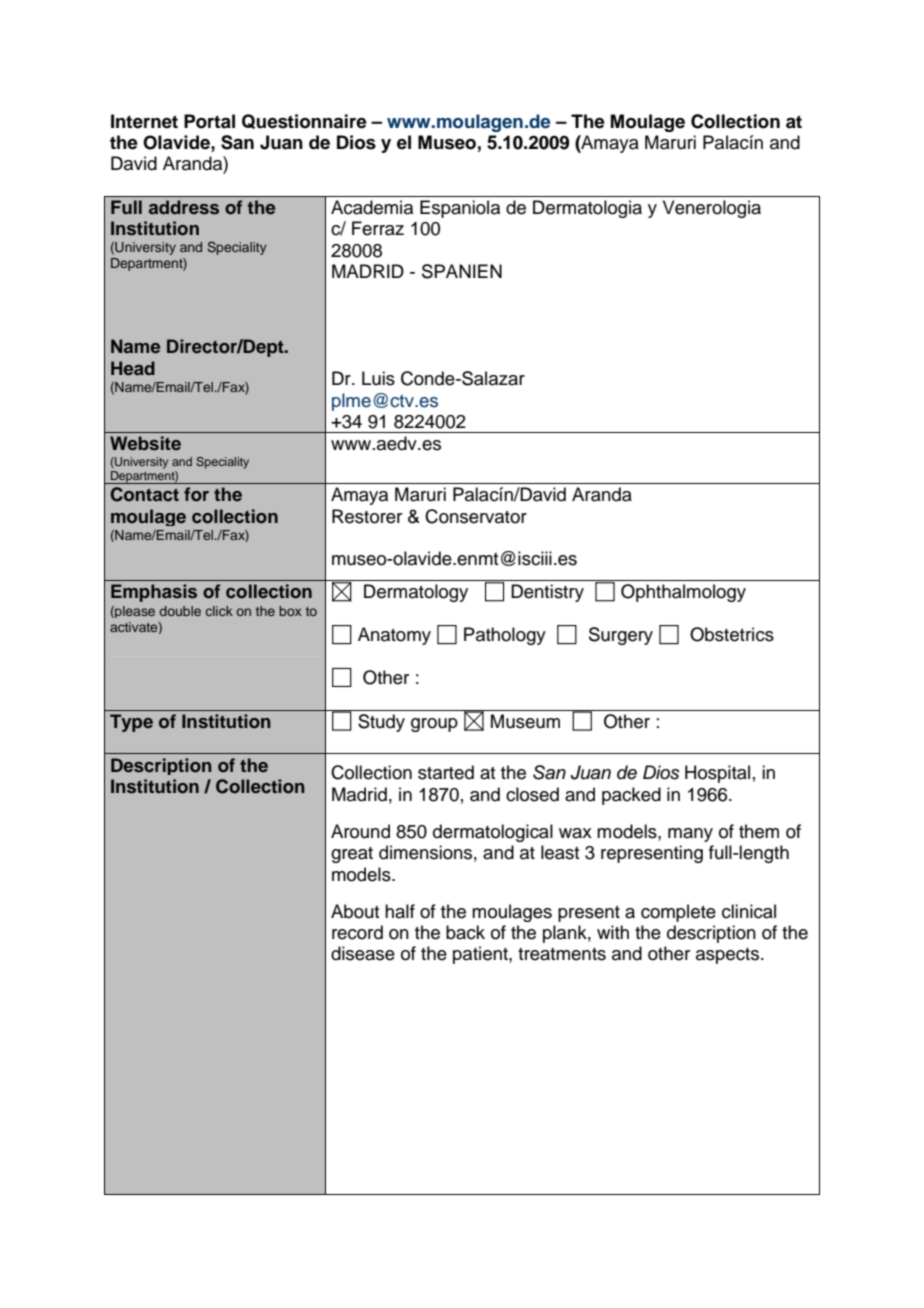  What do you see at coordinates (378, 378) in the screenshot?
I see `Luis` at bounding box center [378, 378].
